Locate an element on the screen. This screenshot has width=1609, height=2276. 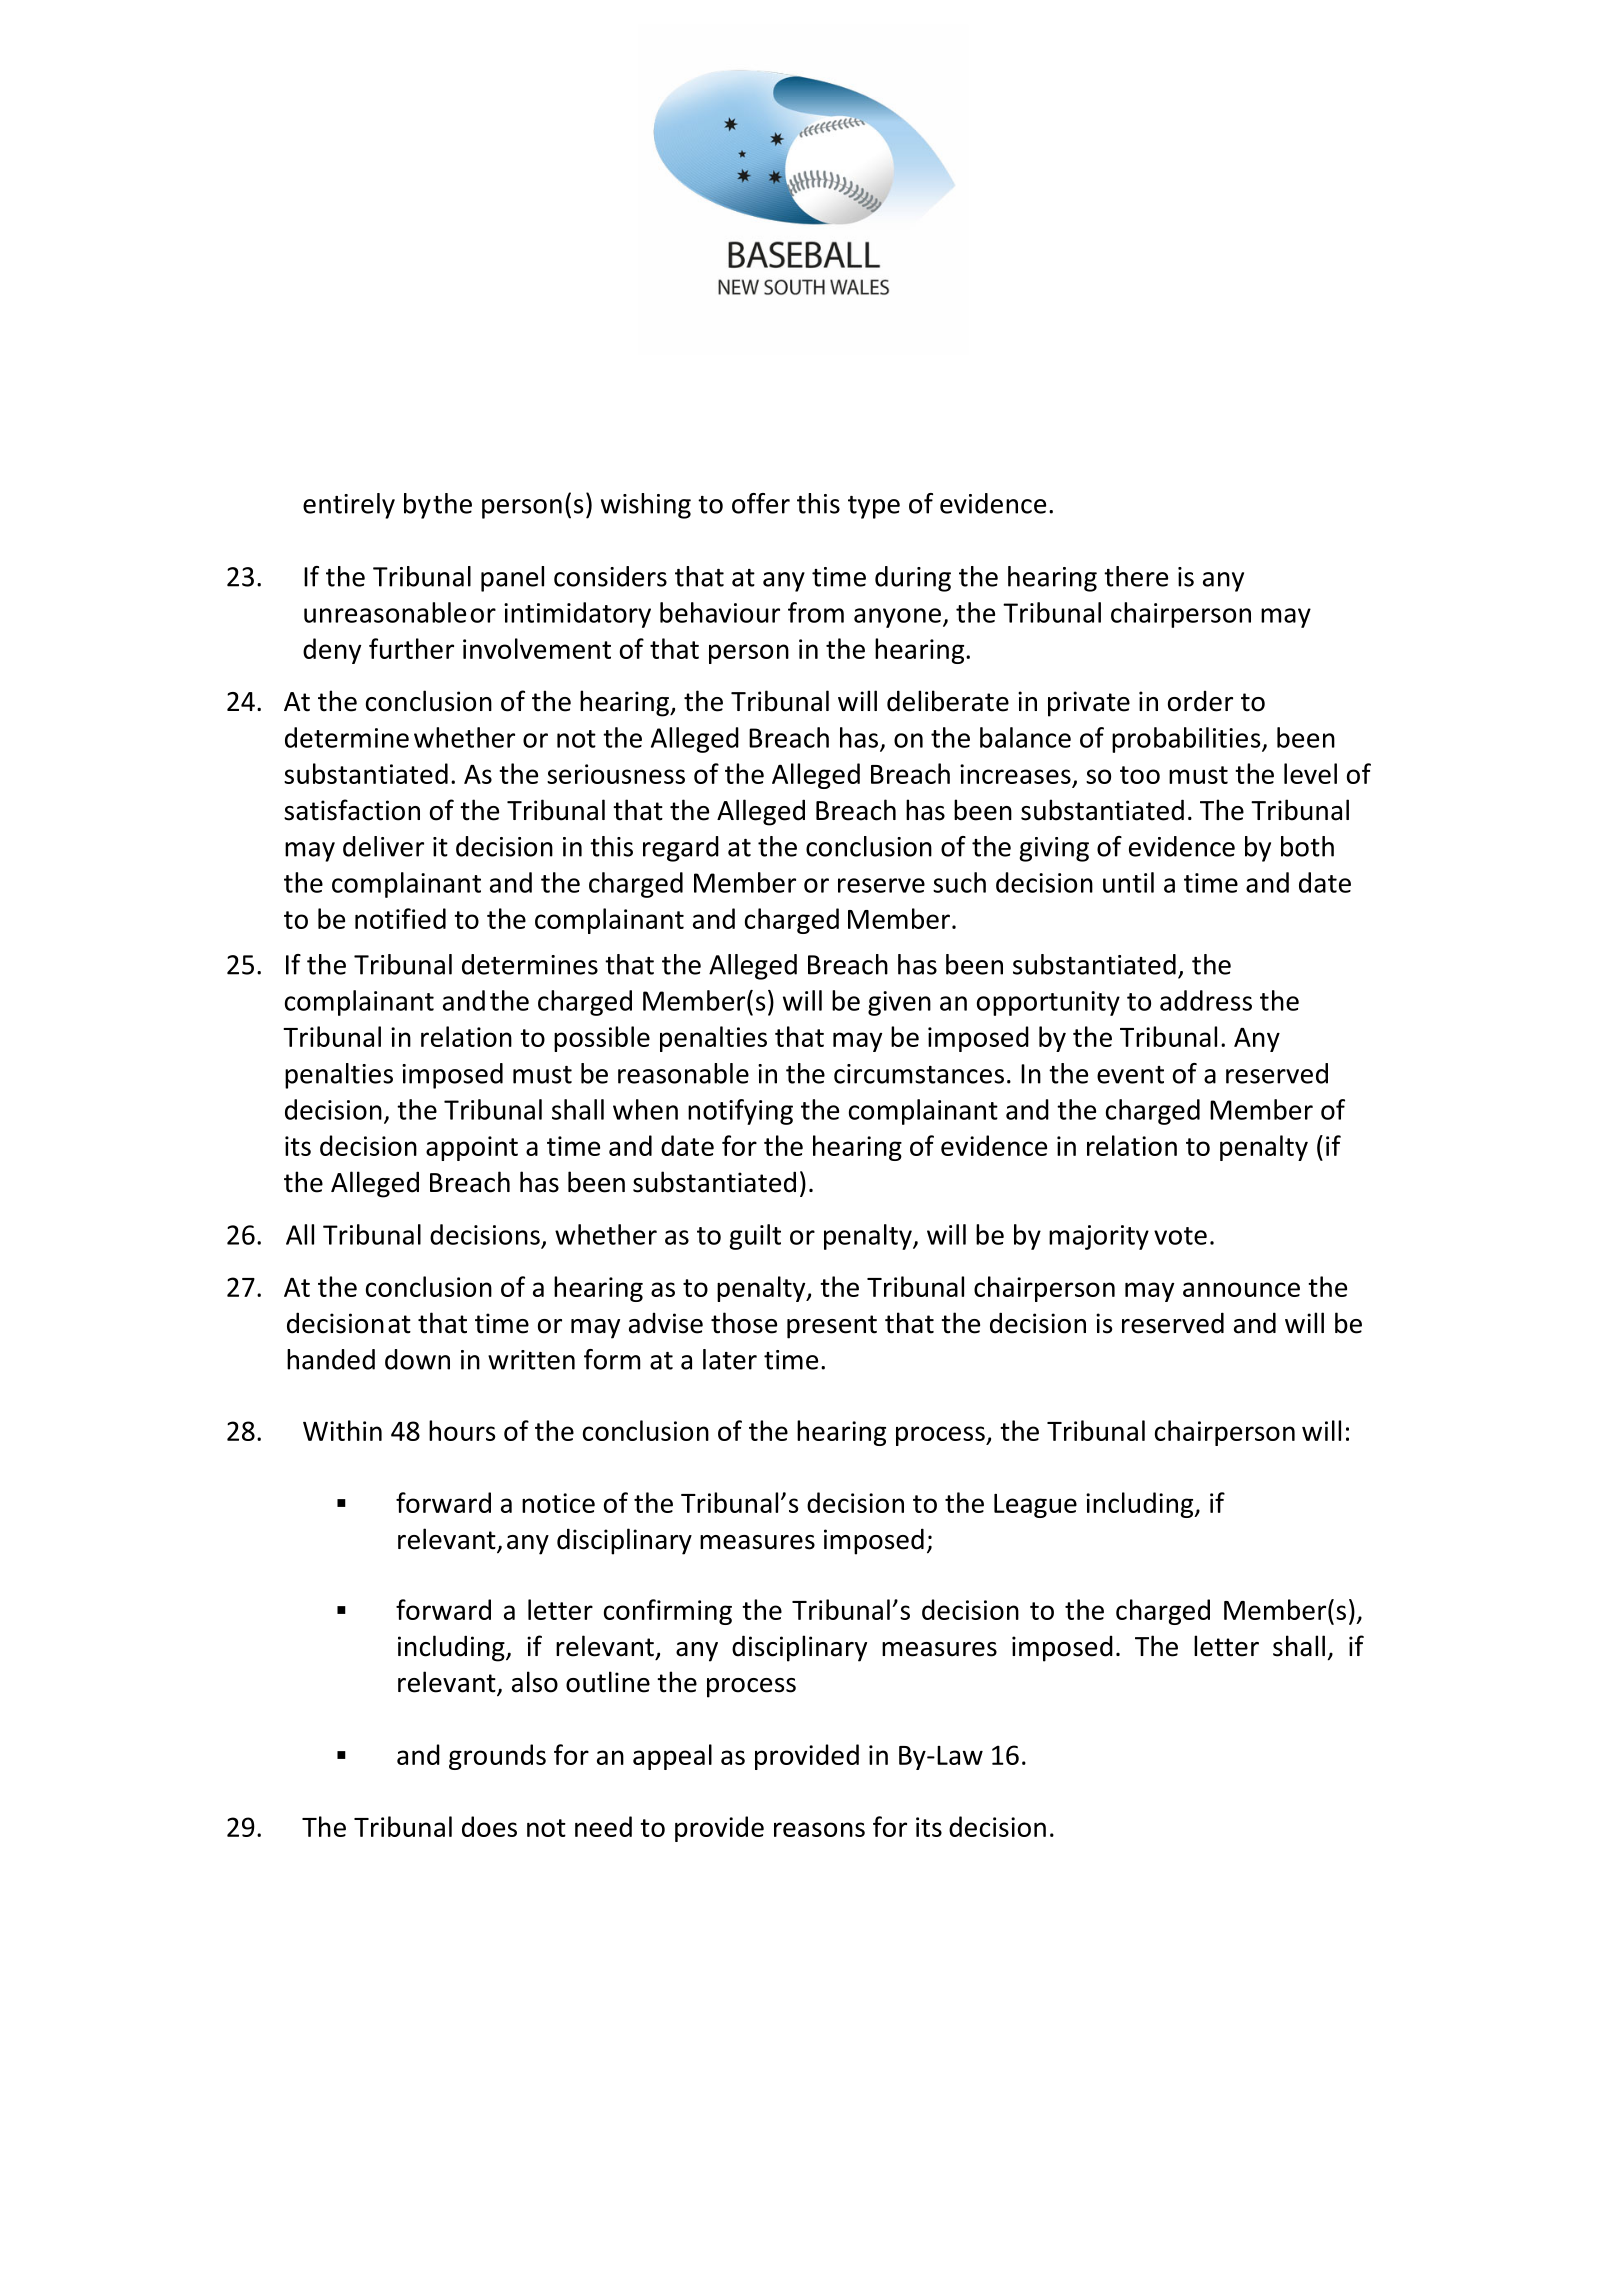
appoint is located at coordinates (472, 1148).
